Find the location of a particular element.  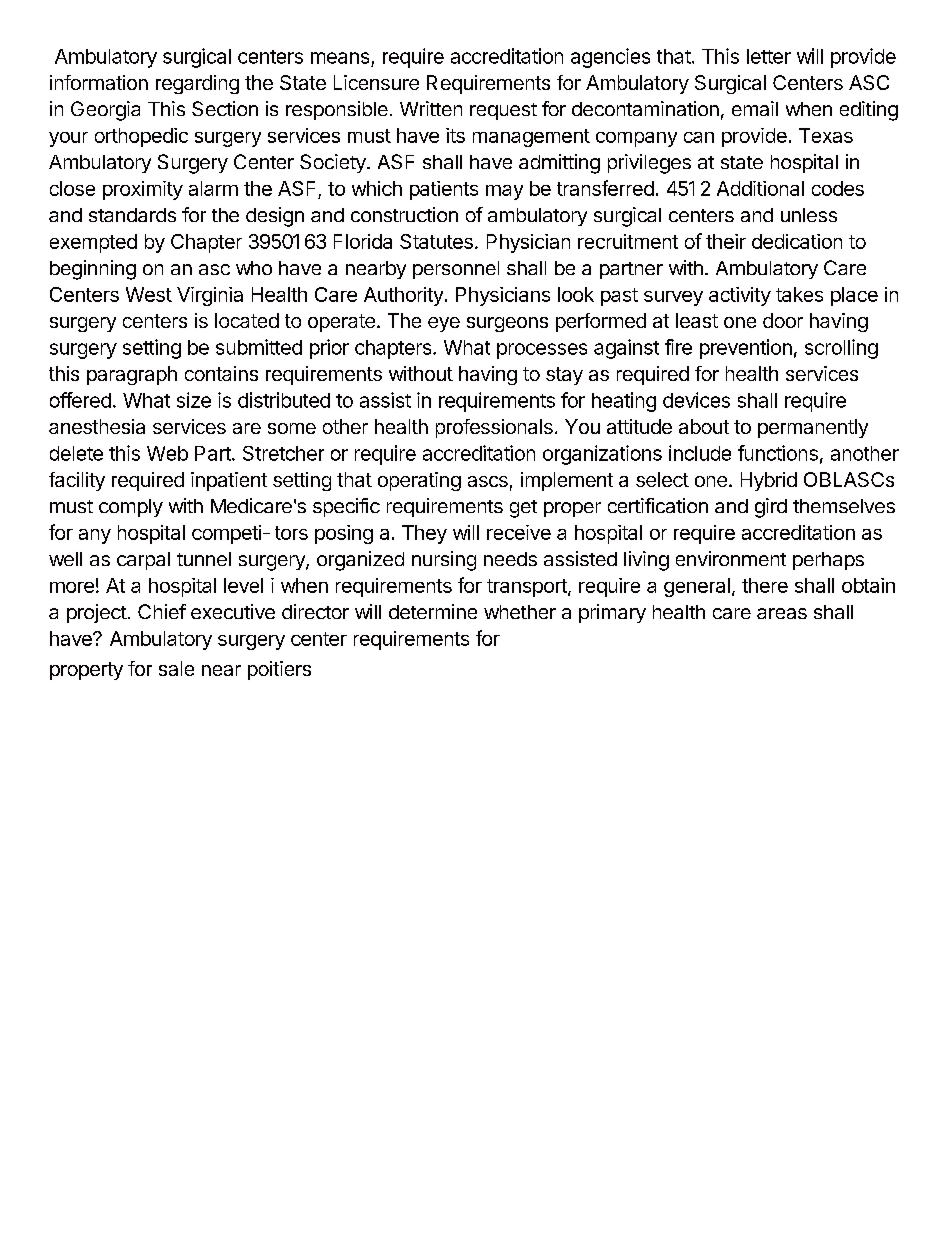

regarding is located at coordinates (197, 84).
